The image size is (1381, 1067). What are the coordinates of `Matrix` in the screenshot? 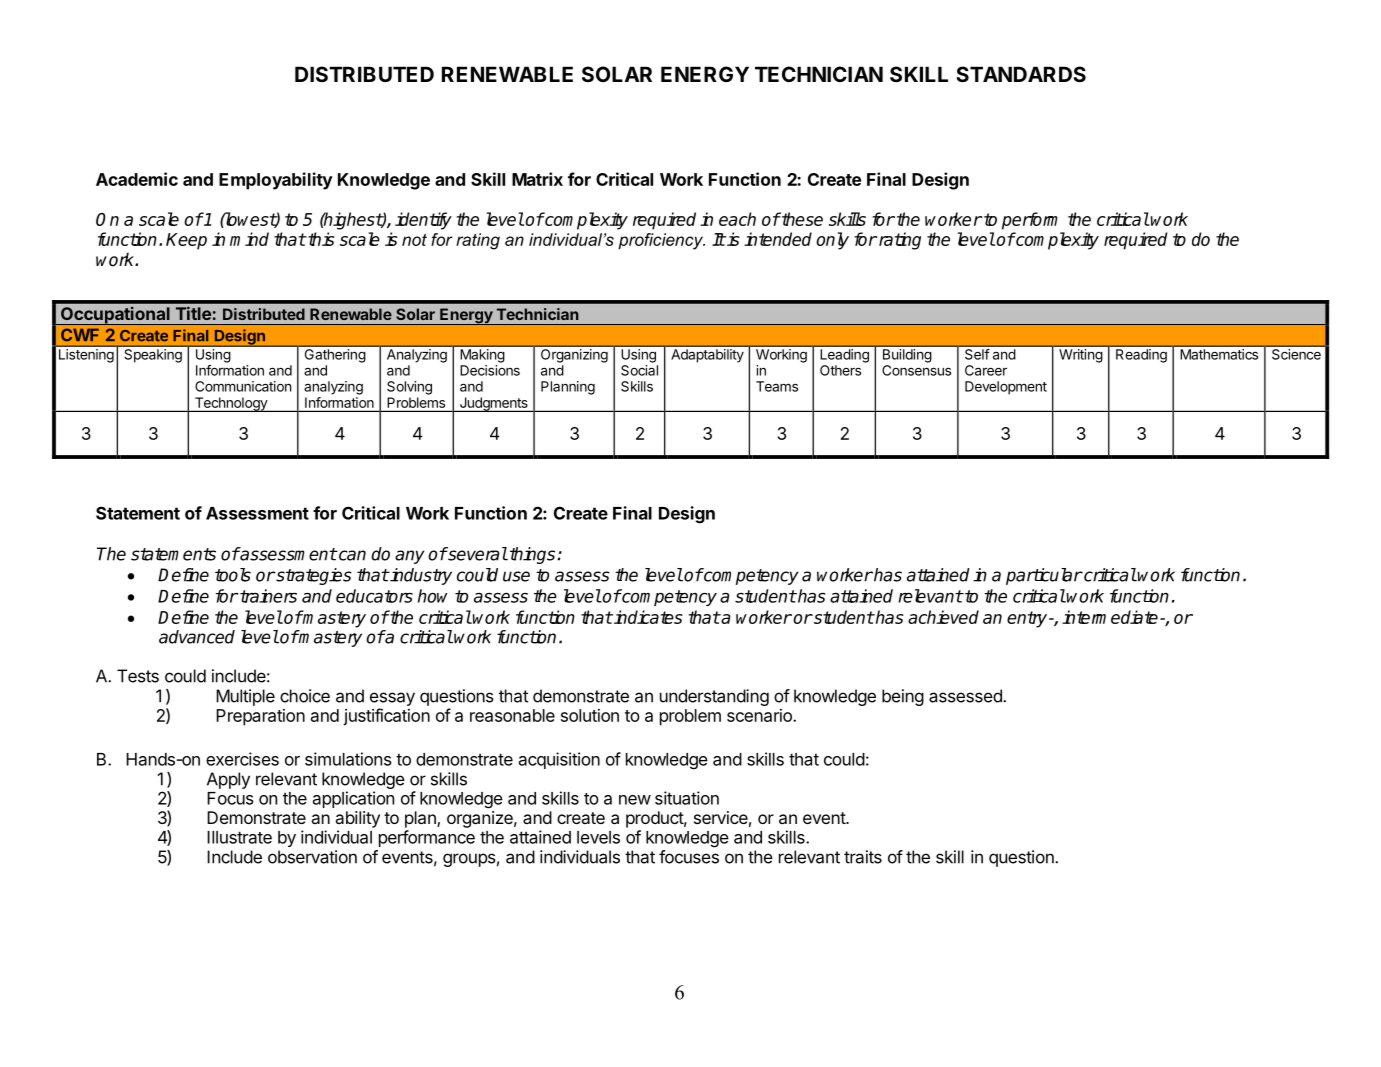 It's located at (537, 179).
